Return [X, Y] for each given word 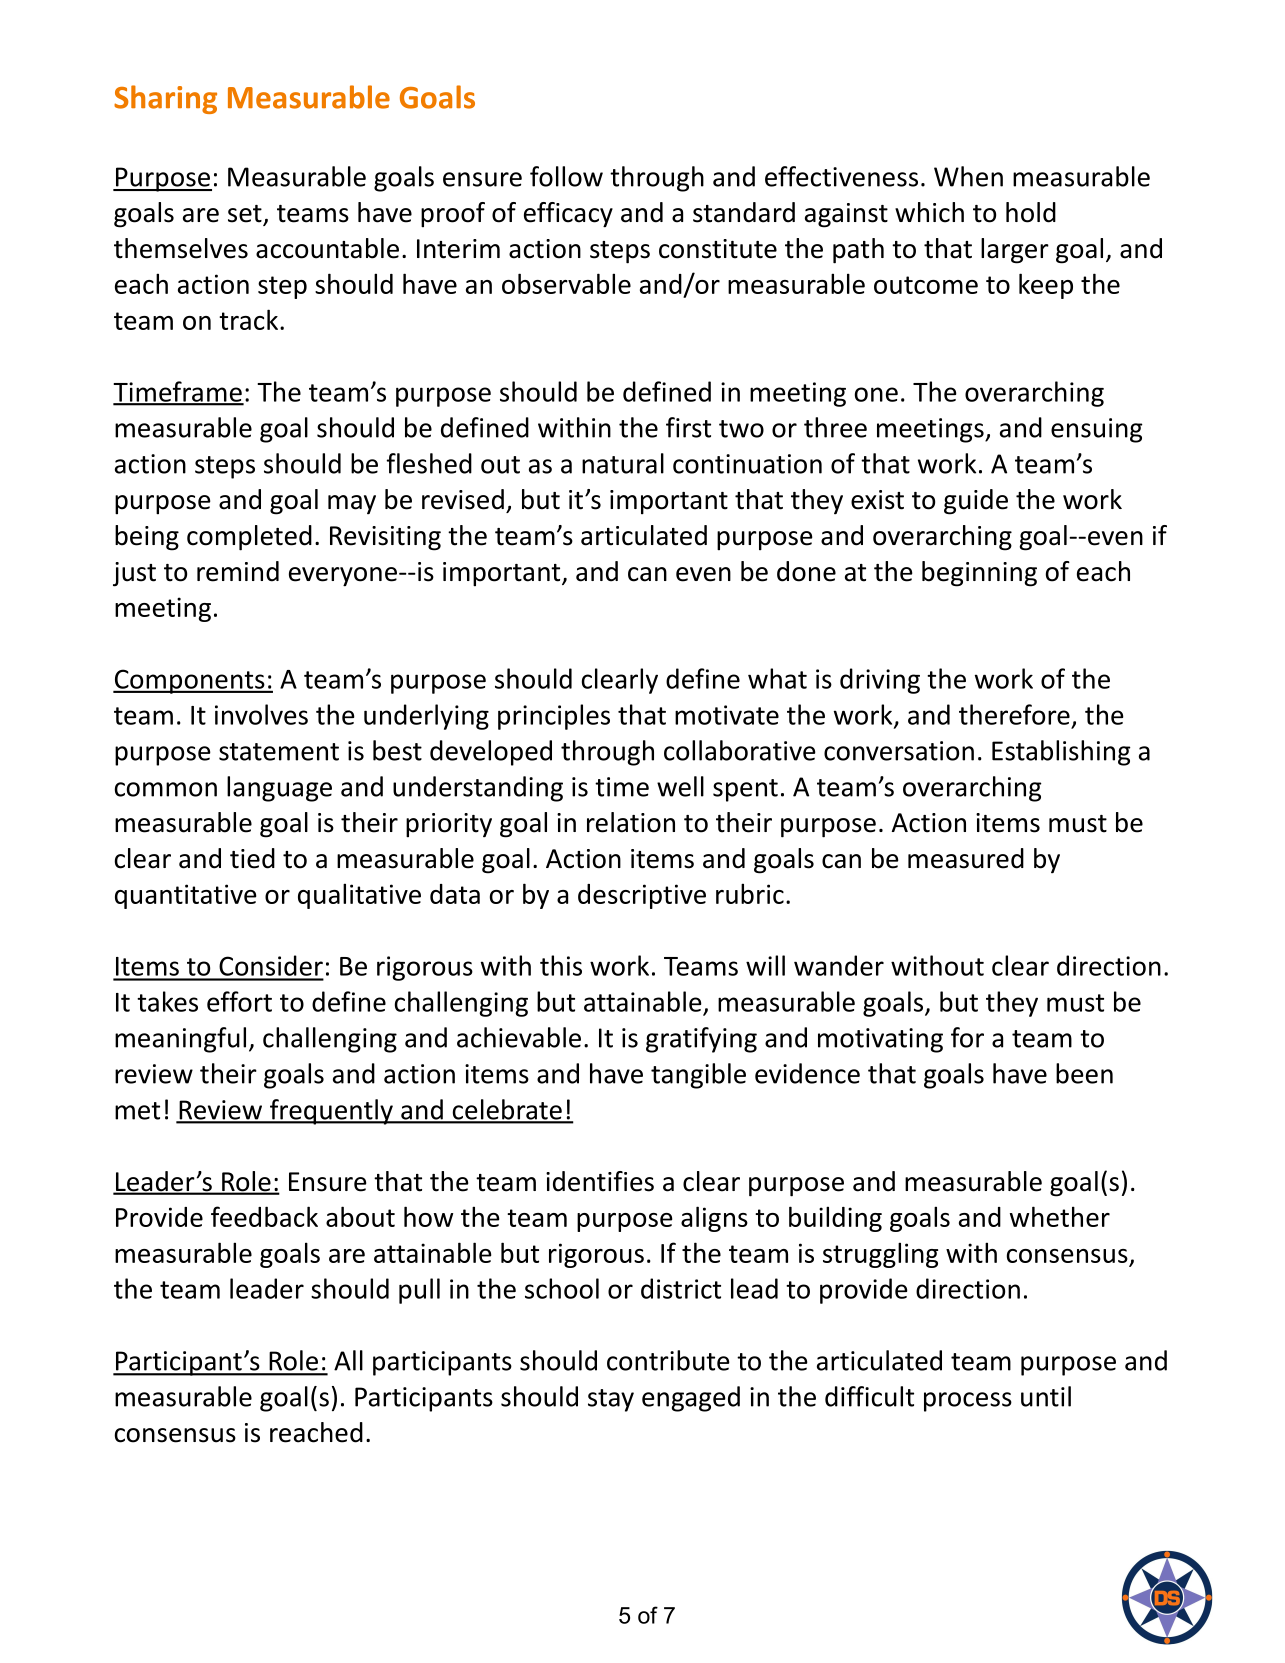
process [968, 1402]
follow [566, 176]
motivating [880, 1040]
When [968, 176]
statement [279, 752]
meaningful [180, 1040]
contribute [668, 1360]
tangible [698, 1076]
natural [623, 463]
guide [976, 502]
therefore [1014, 714]
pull [419, 1291]
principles [554, 717]
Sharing [165, 99]
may [352, 505]
